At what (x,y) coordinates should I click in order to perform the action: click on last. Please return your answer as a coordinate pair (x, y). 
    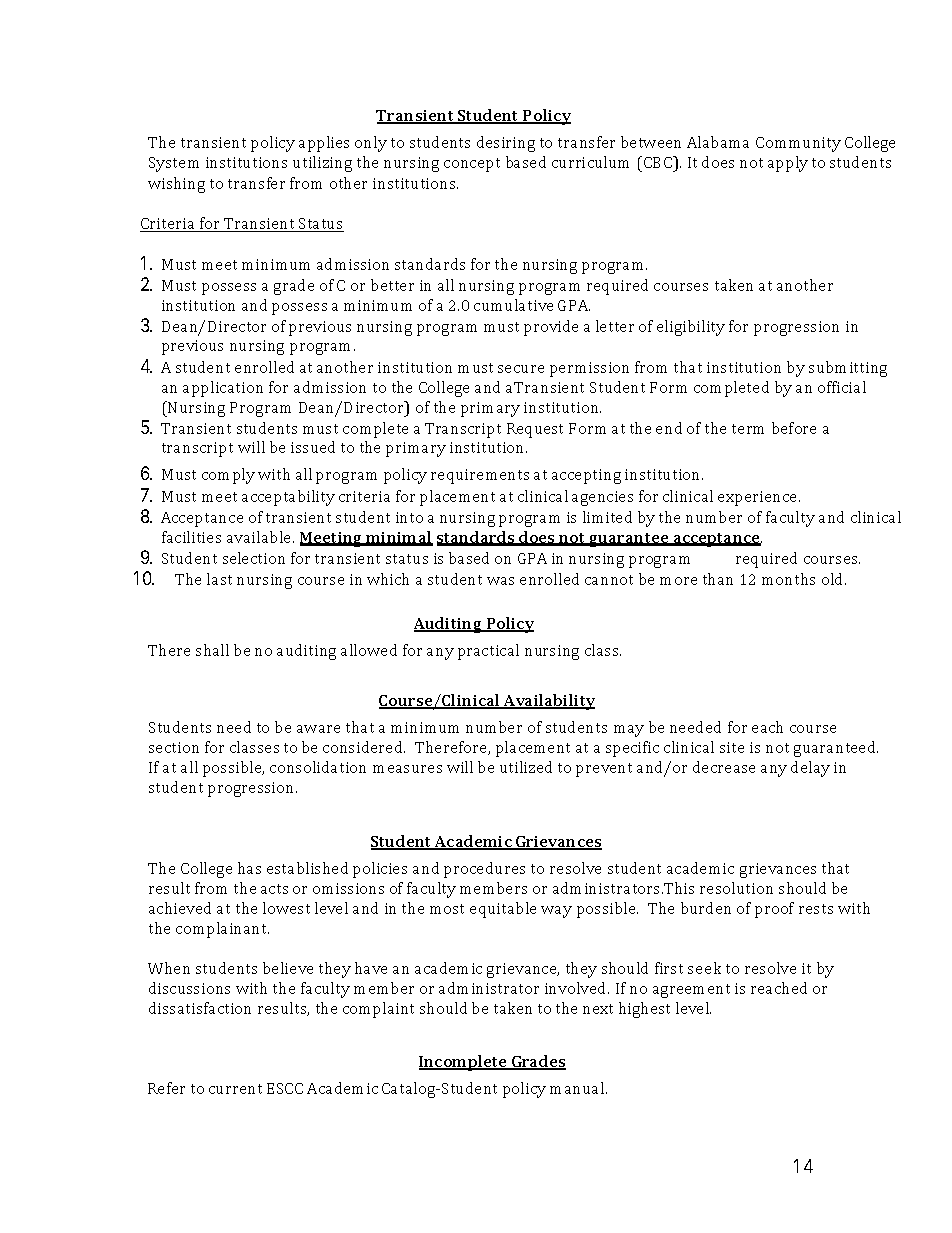
    Looking at the image, I should click on (219, 579).
